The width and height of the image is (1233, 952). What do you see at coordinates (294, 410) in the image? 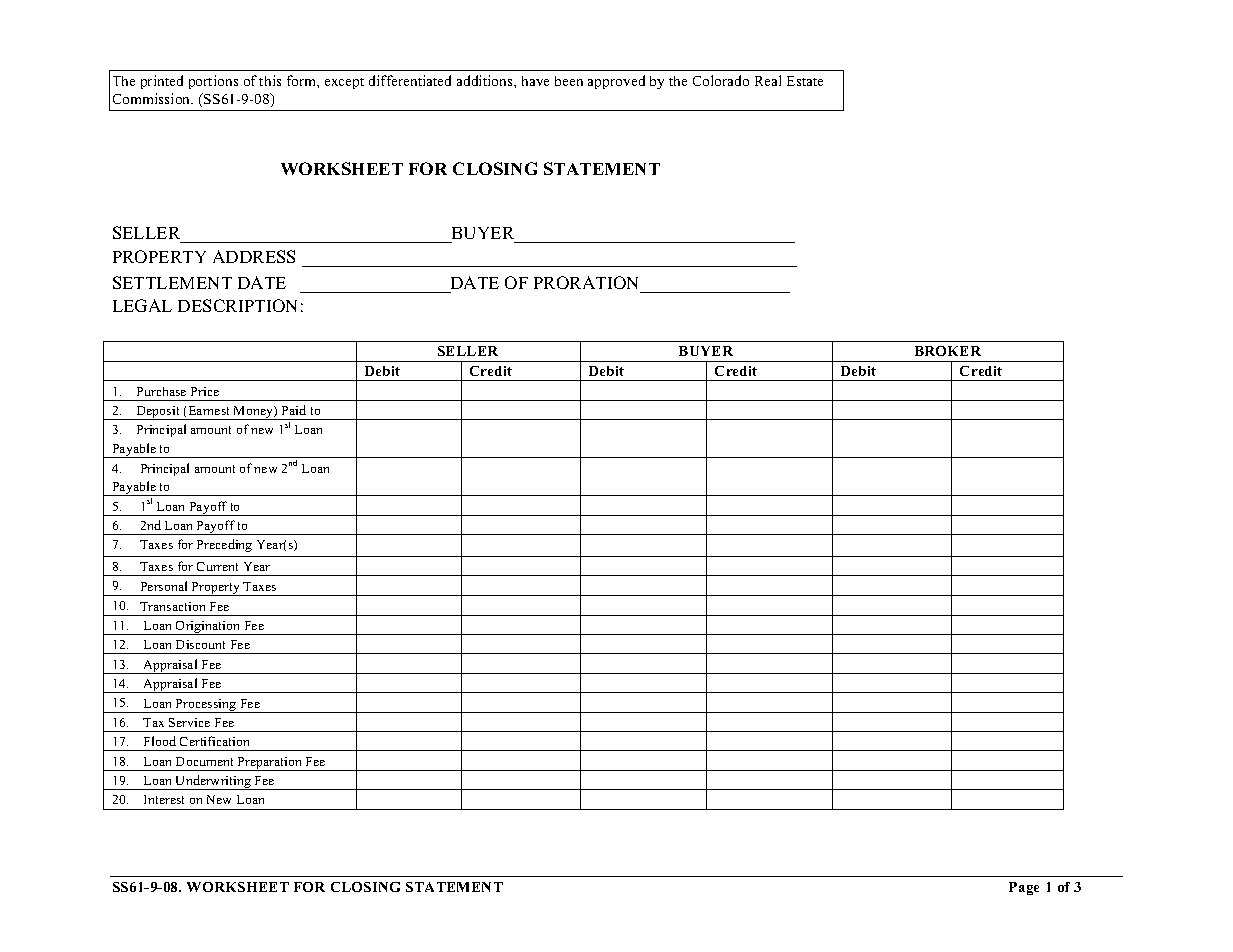
I see `Paid` at bounding box center [294, 410].
